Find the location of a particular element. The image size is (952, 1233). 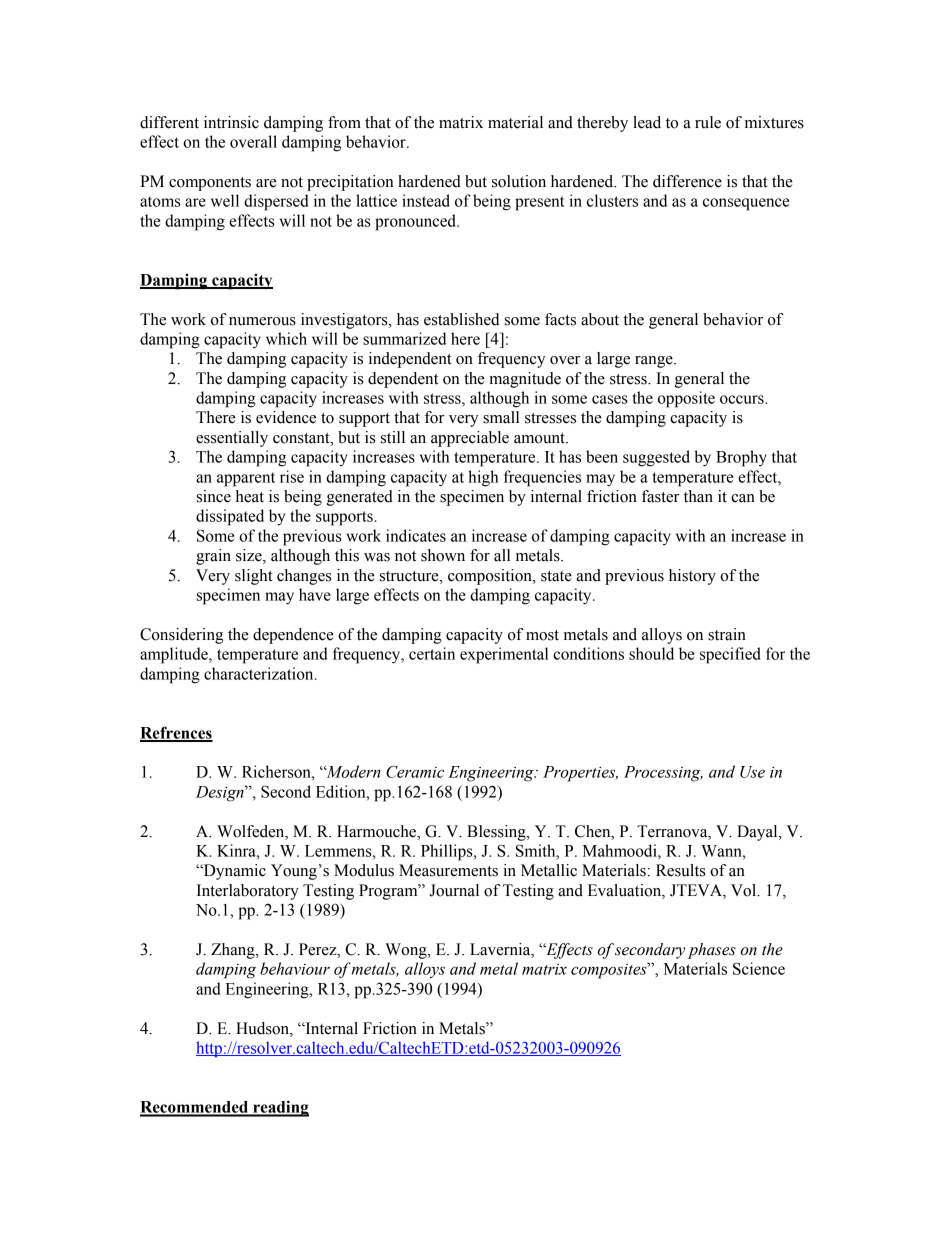

intrinsic is located at coordinates (231, 122).
